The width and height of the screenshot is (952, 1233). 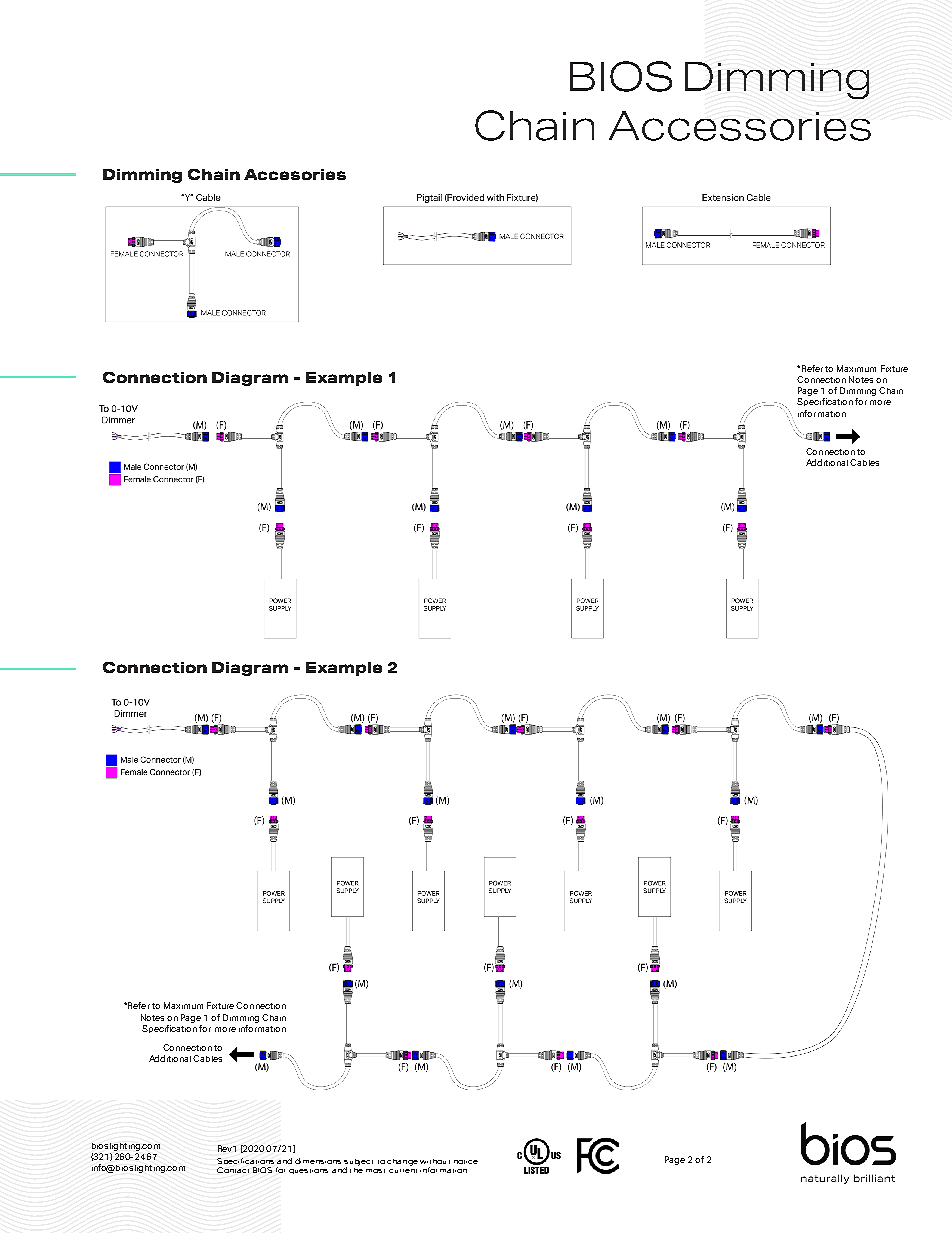 What do you see at coordinates (356, 1169) in the screenshot?
I see `the` at bounding box center [356, 1169].
